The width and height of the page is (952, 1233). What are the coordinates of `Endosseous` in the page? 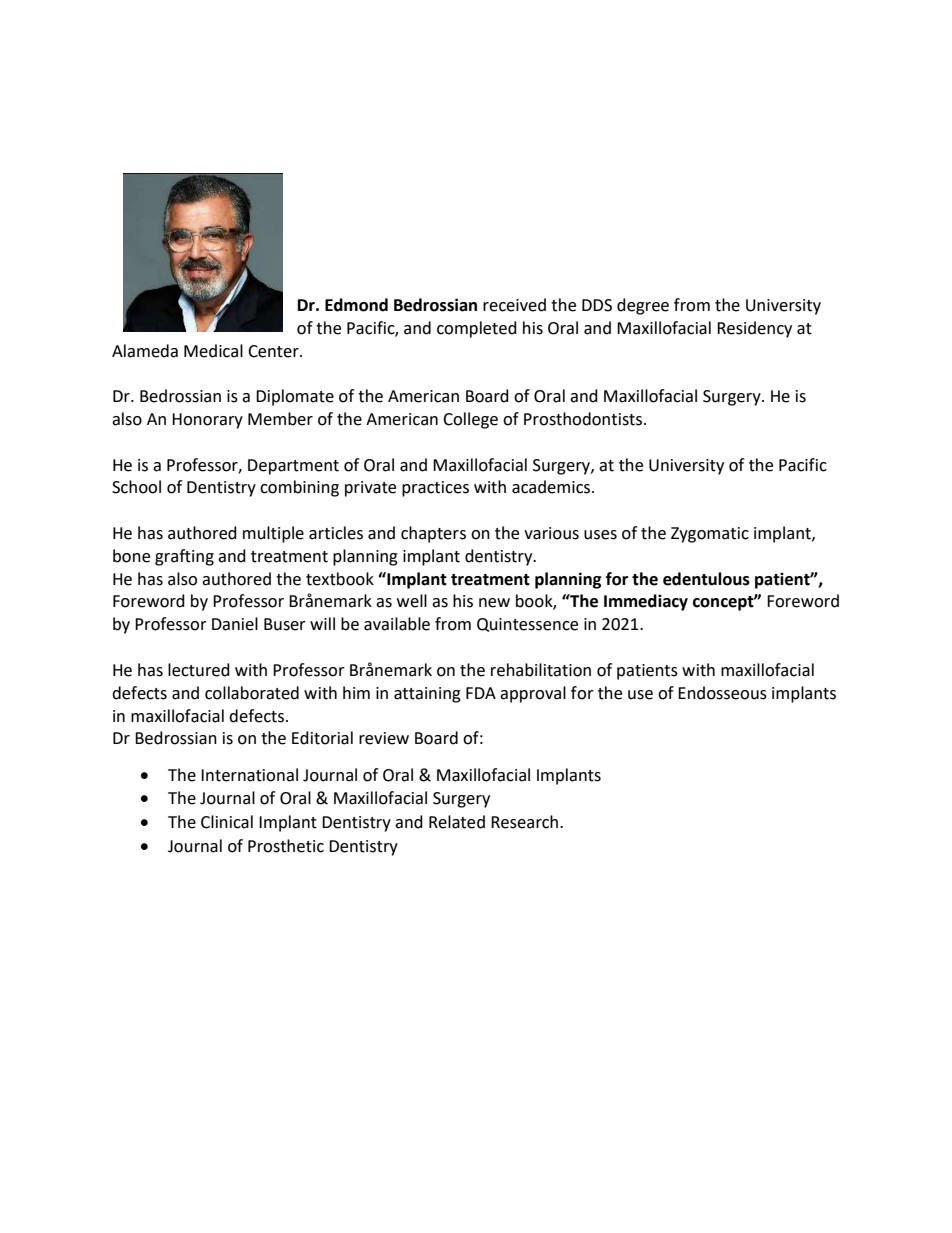 It's located at (722, 693).
